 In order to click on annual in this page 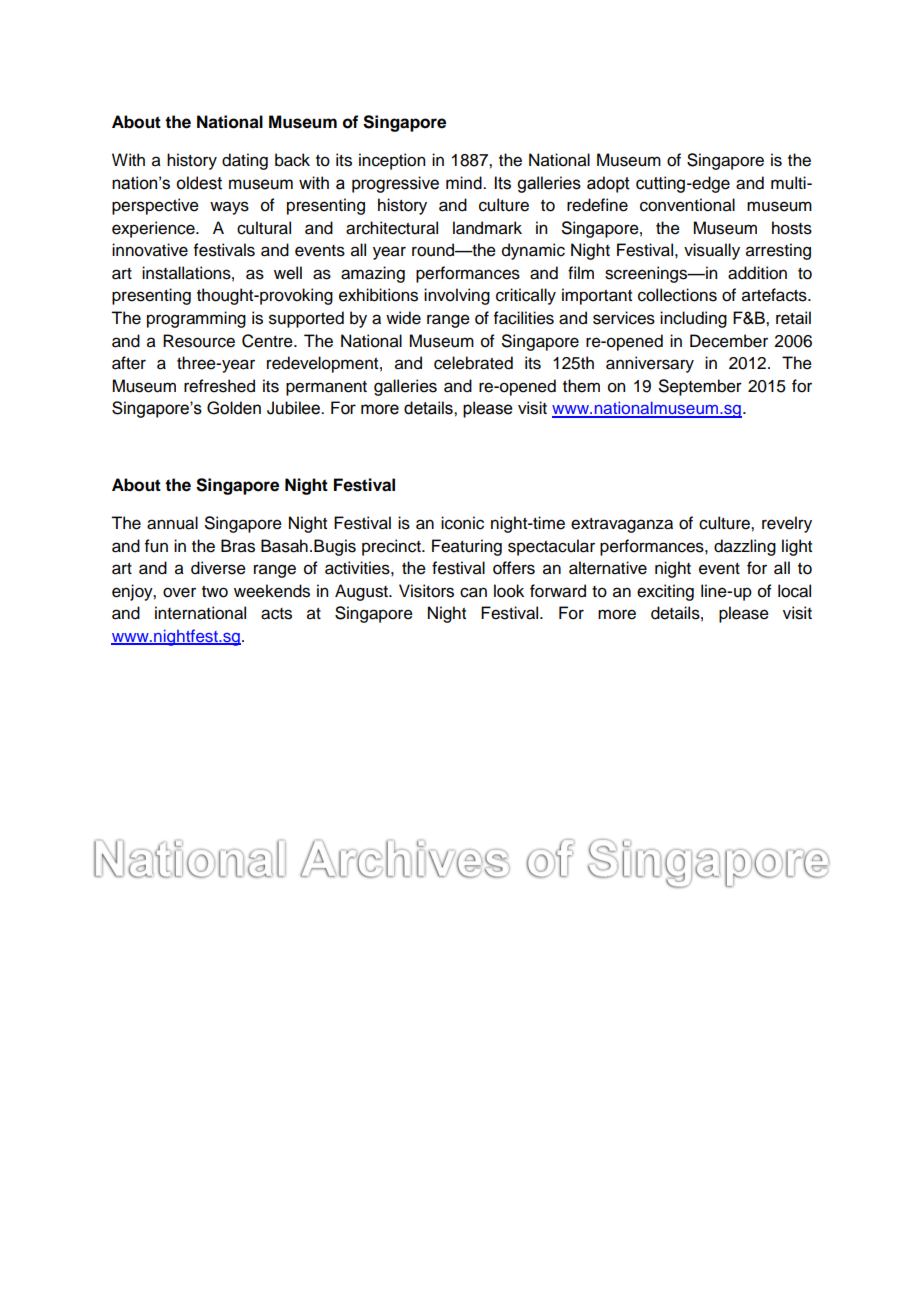, I will do `click(172, 523)`.
